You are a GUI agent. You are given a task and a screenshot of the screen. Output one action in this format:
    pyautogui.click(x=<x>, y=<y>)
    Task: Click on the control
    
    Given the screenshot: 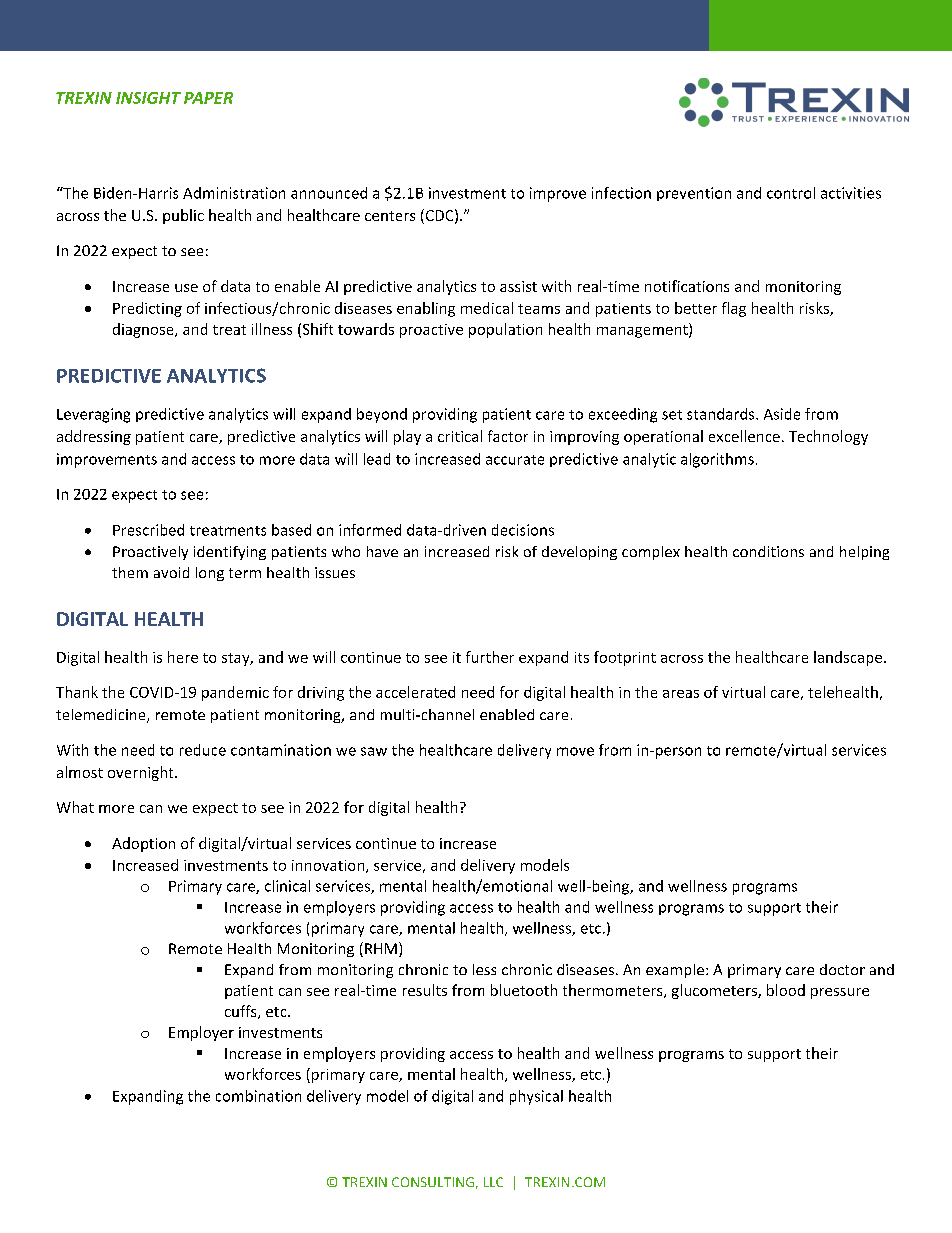 What is the action you would take?
    pyautogui.click(x=791, y=193)
